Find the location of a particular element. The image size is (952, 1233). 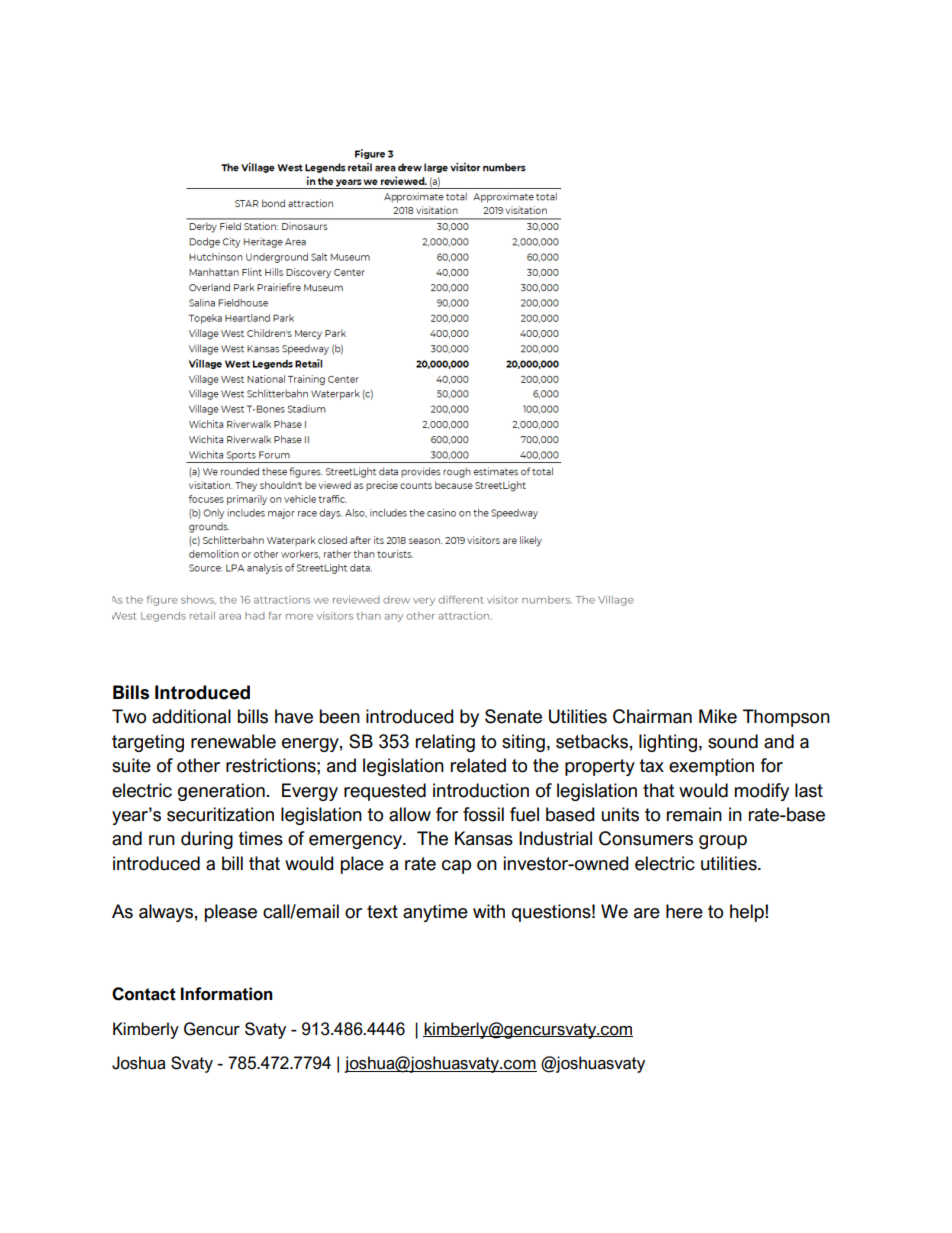

cap is located at coordinates (456, 867).
